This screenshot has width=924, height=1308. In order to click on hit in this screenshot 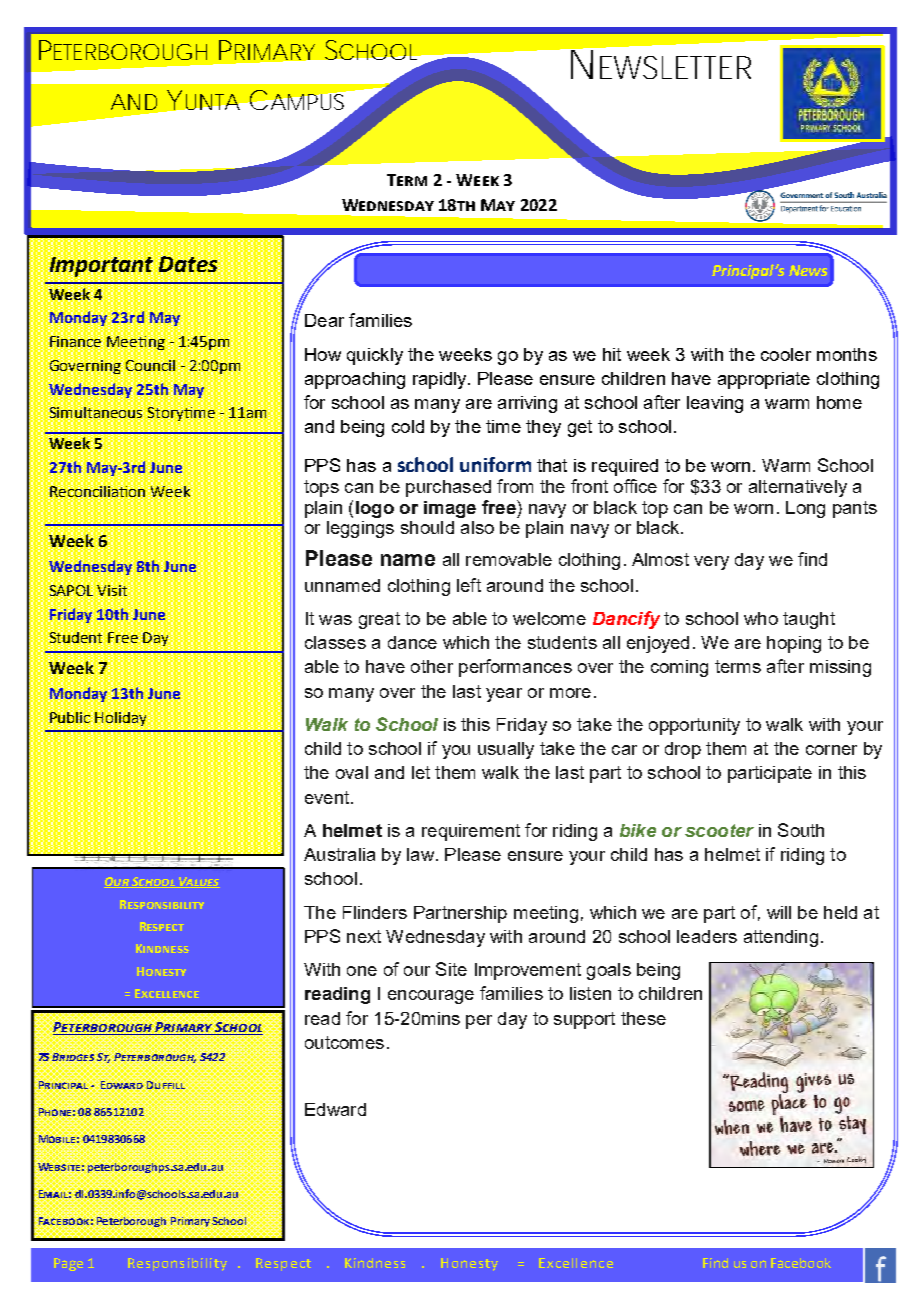, I will do `click(612, 354)`.
